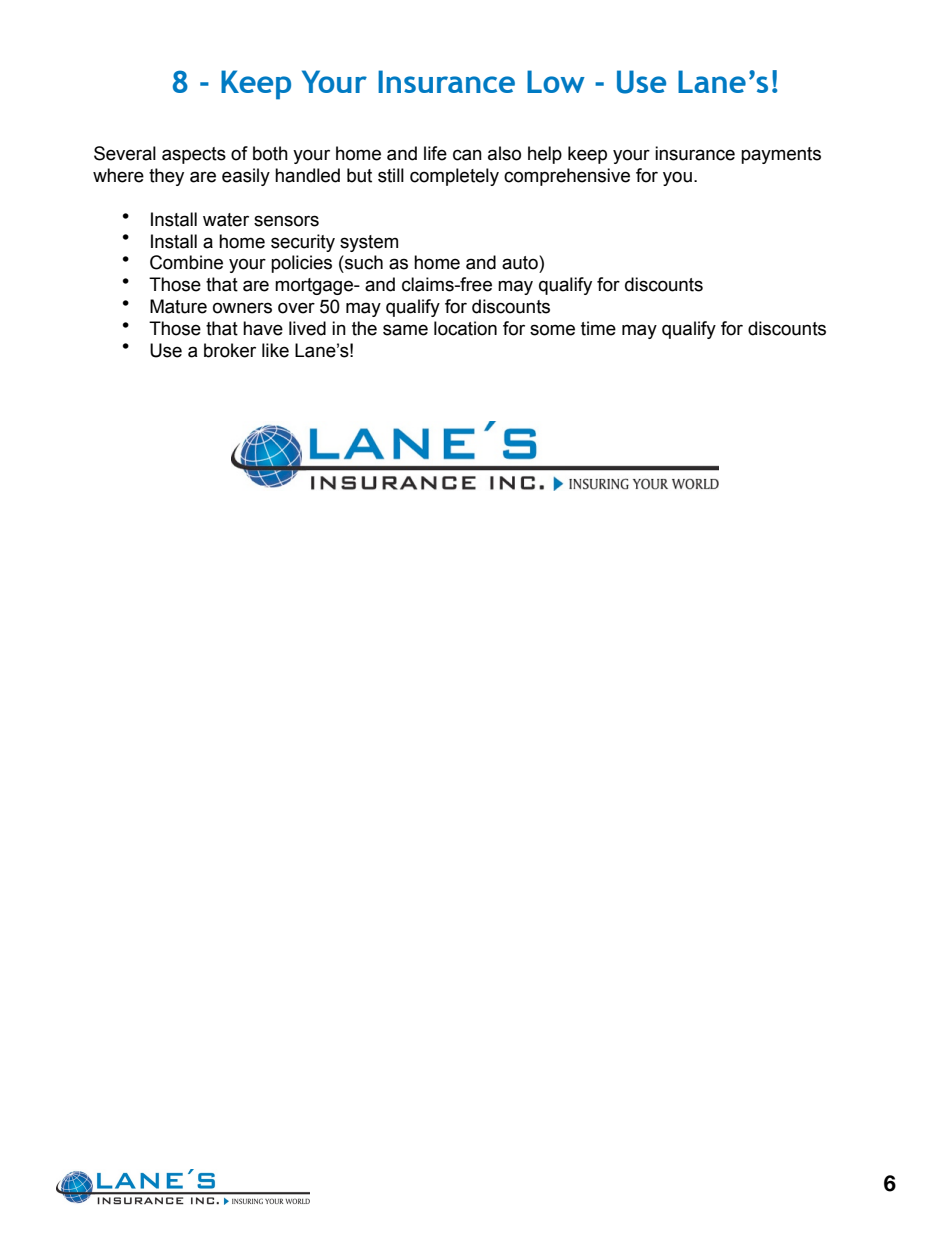 This screenshot has height=1233, width=952. I want to click on Combine, so click(186, 262).
